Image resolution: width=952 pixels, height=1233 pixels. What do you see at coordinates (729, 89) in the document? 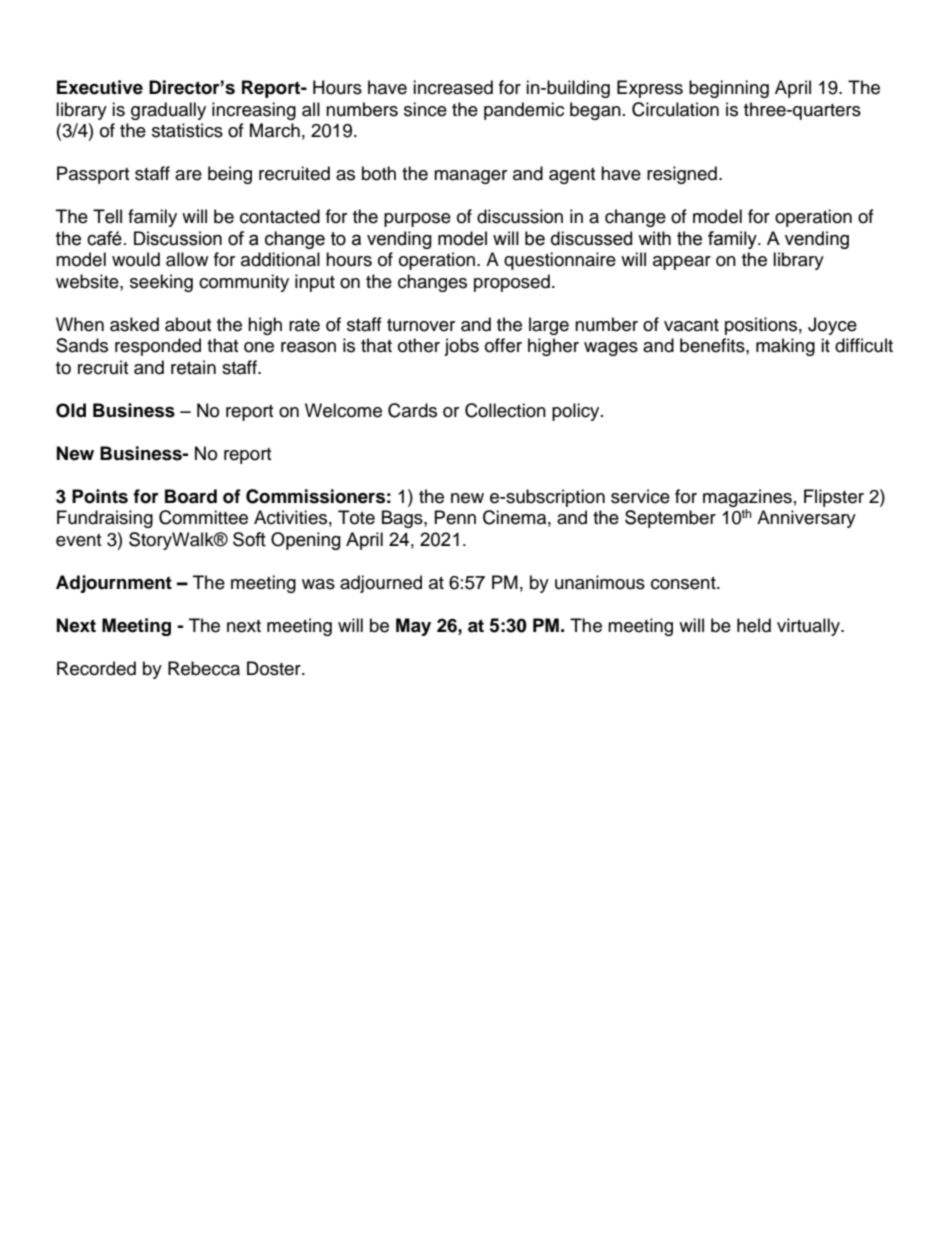
I see `beginning` at bounding box center [729, 89].
